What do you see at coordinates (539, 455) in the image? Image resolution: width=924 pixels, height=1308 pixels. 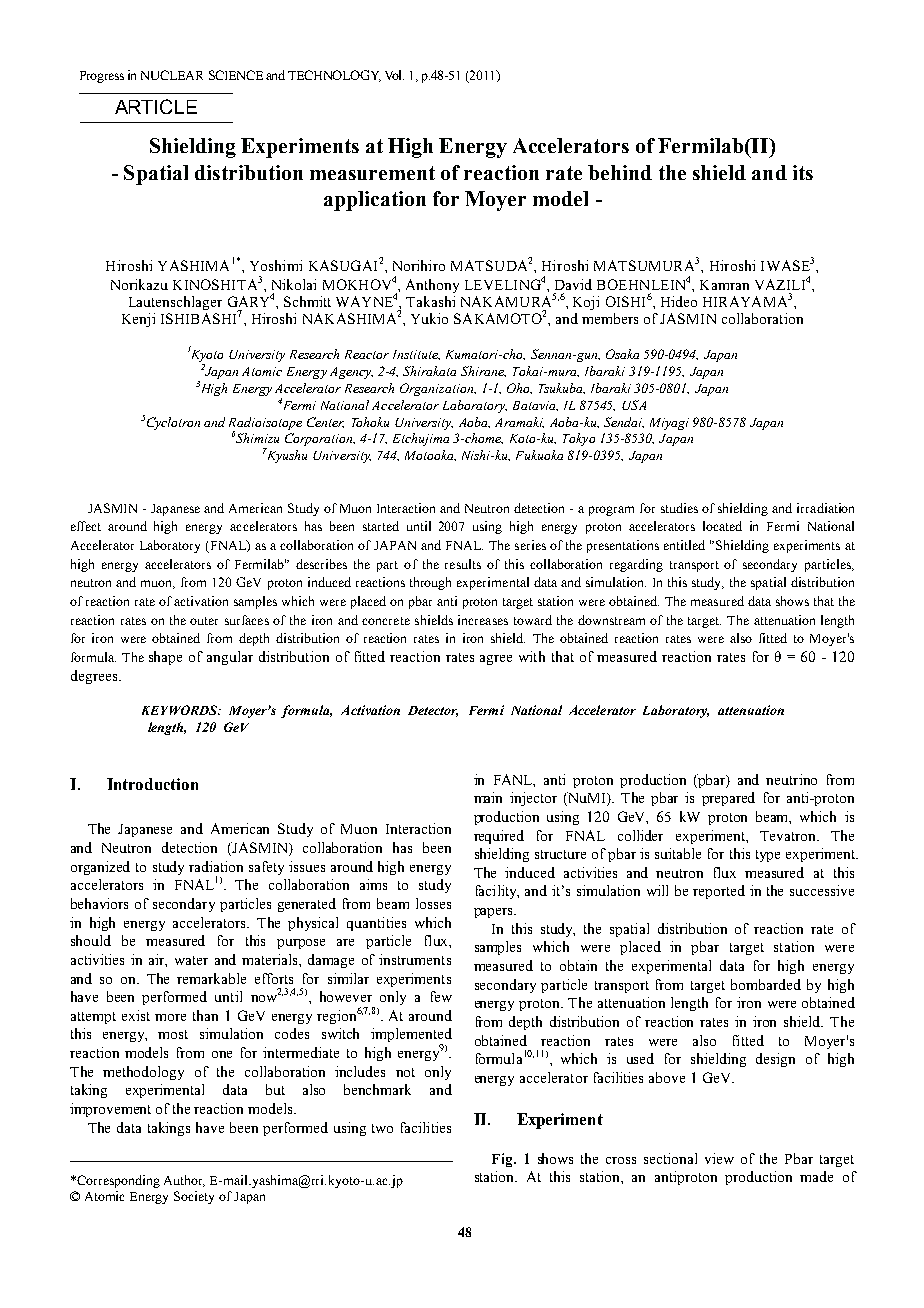 I see `Fukuoka` at bounding box center [539, 455].
